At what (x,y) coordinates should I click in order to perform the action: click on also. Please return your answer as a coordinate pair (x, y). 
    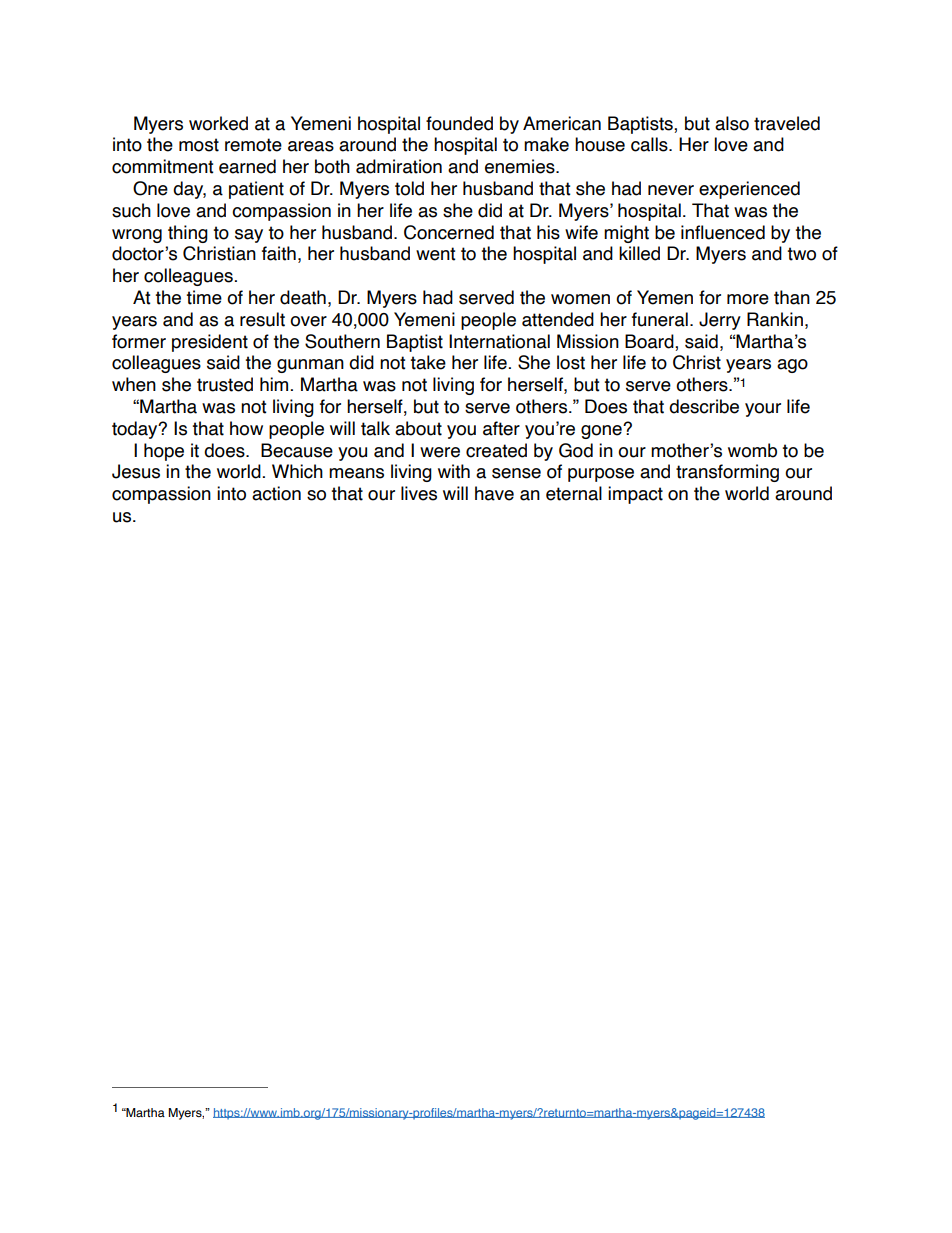
    Looking at the image, I should click on (732, 123).
